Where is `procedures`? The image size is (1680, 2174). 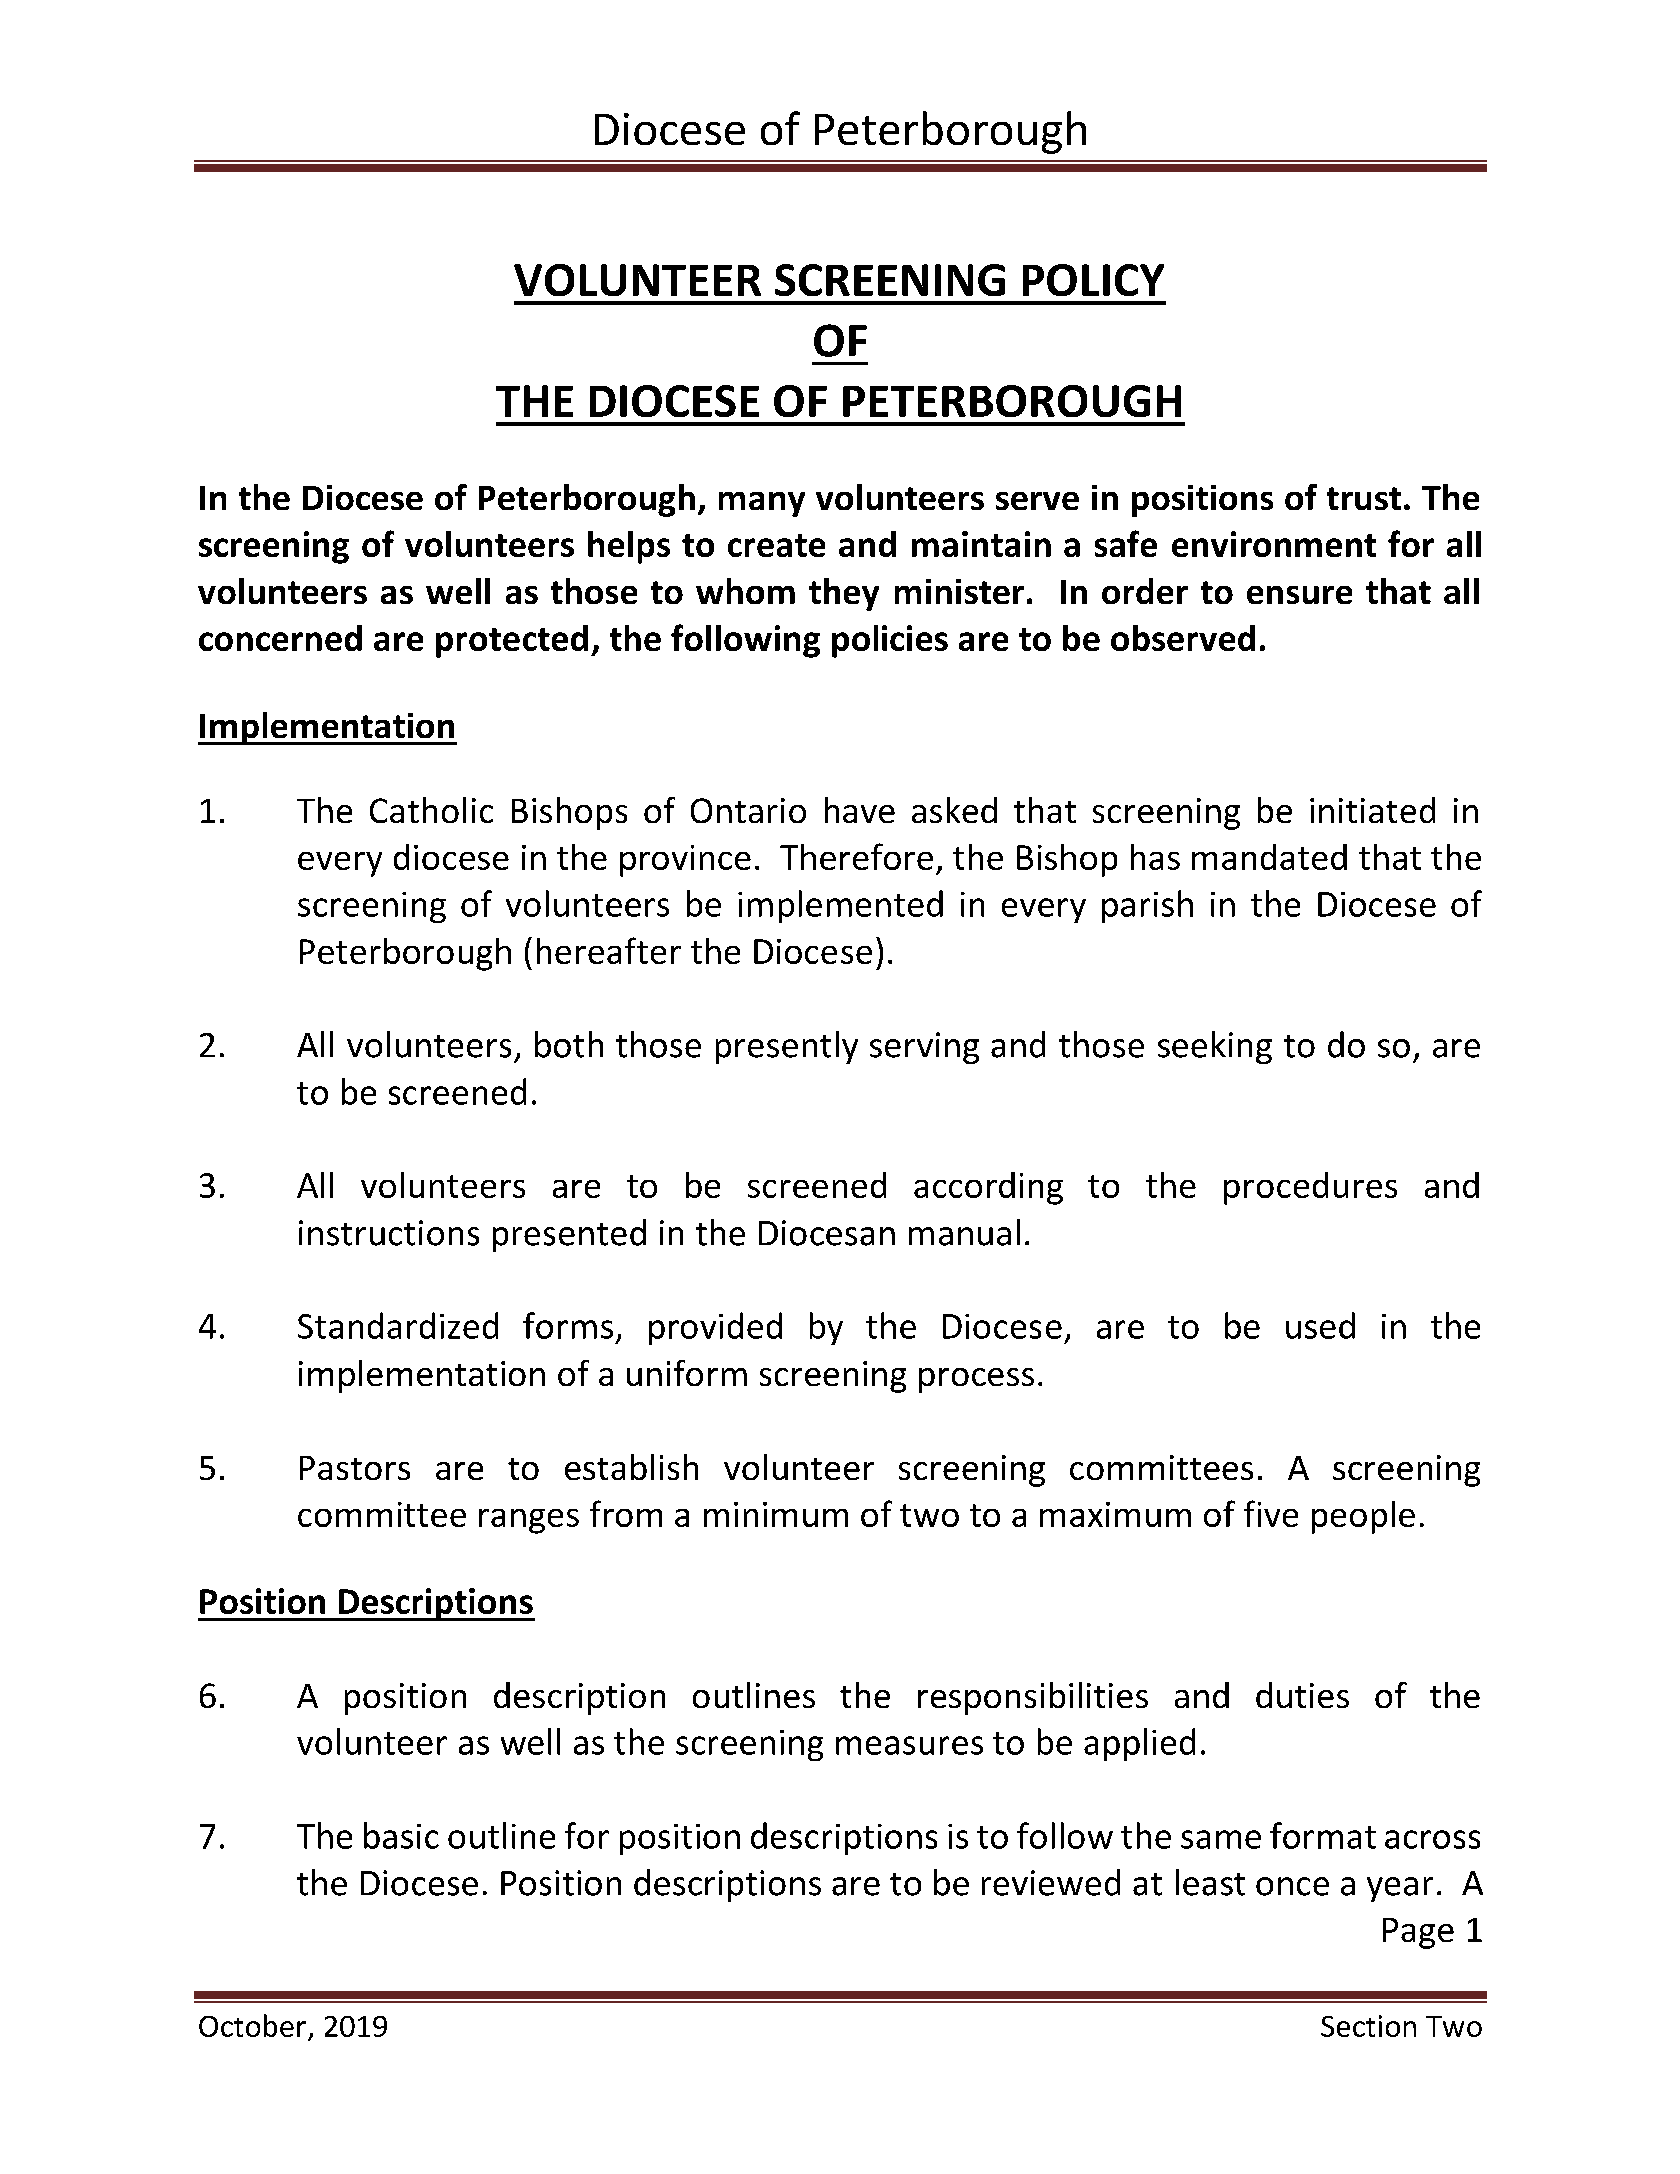
procedures is located at coordinates (1310, 1188).
